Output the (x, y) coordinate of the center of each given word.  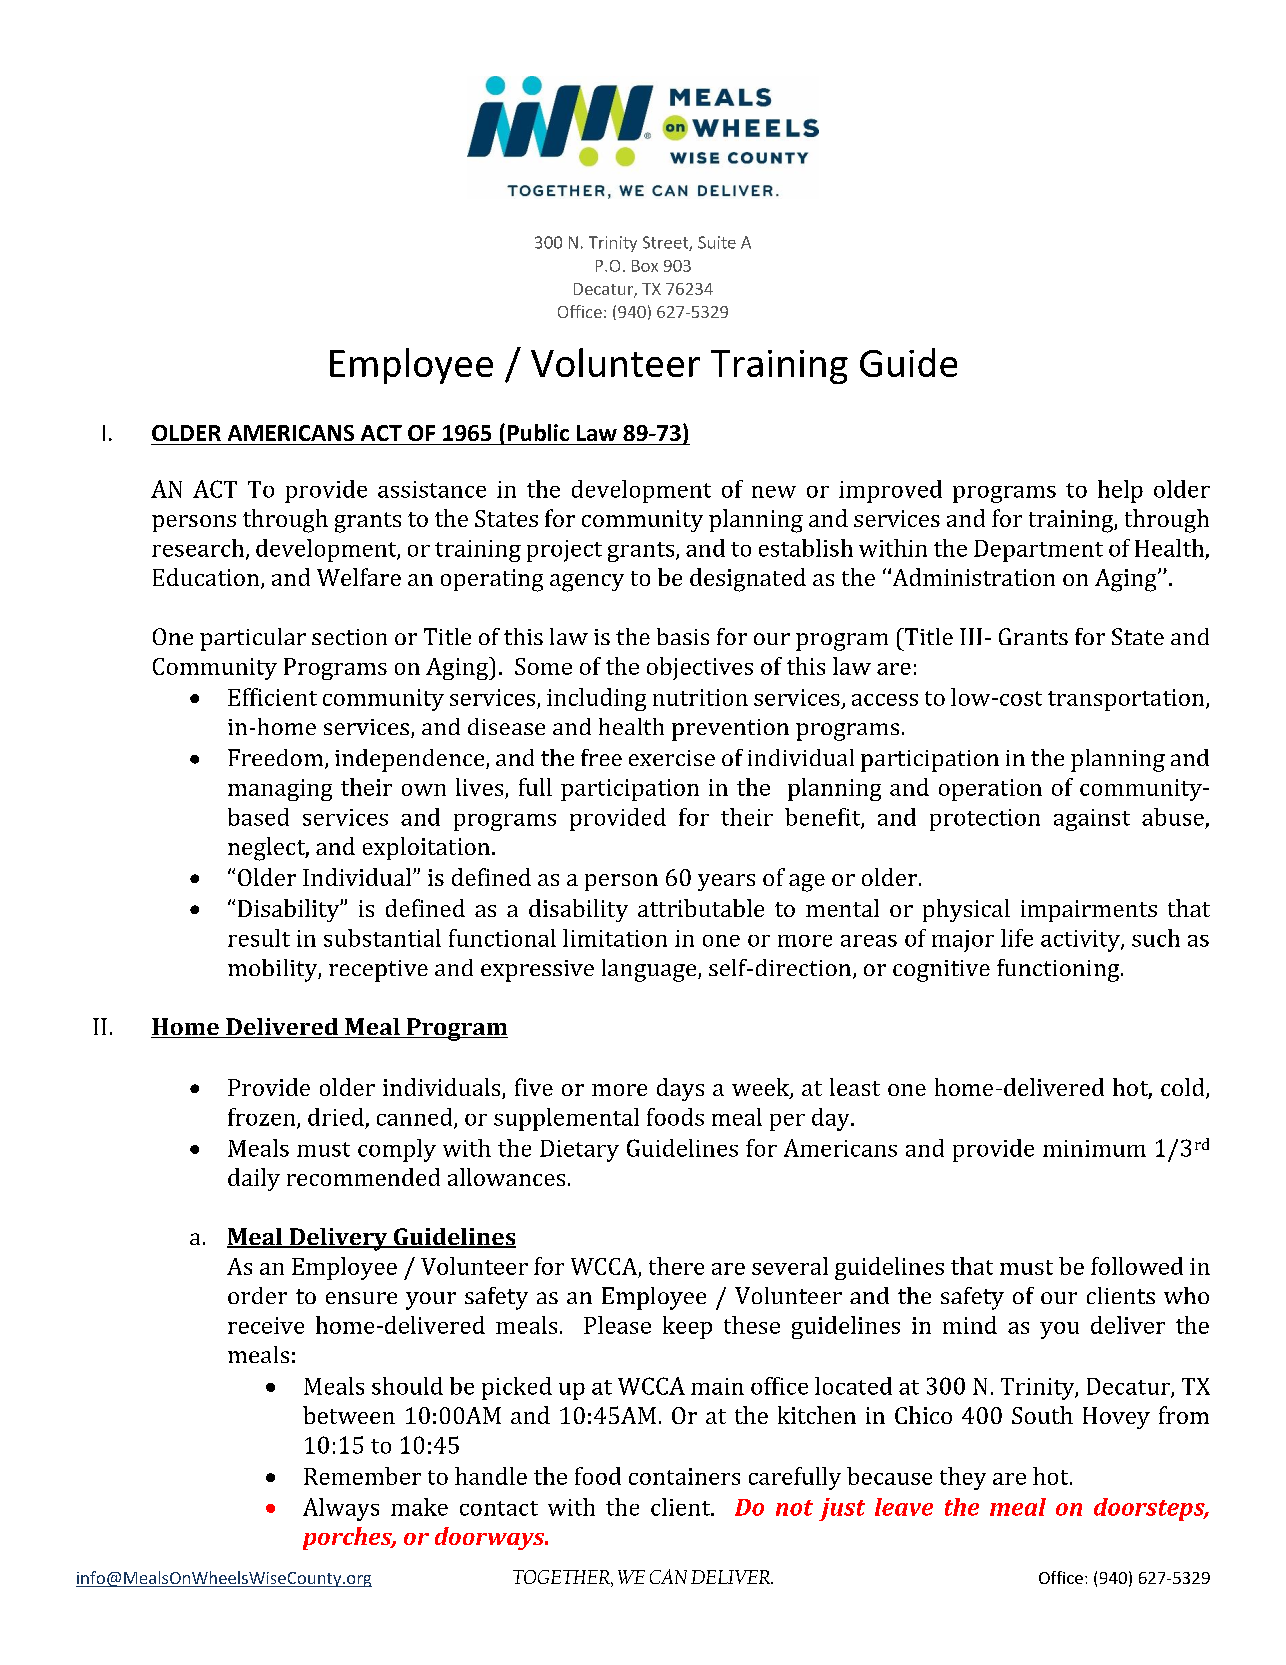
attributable (701, 908)
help (1120, 491)
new (774, 492)
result (259, 938)
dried (336, 1117)
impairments (1089, 911)
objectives (700, 668)
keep (687, 1327)
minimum (1094, 1148)
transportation (1127, 700)
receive (266, 1325)
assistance (432, 489)
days (680, 1089)
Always (341, 1509)
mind (970, 1325)
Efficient (272, 697)
